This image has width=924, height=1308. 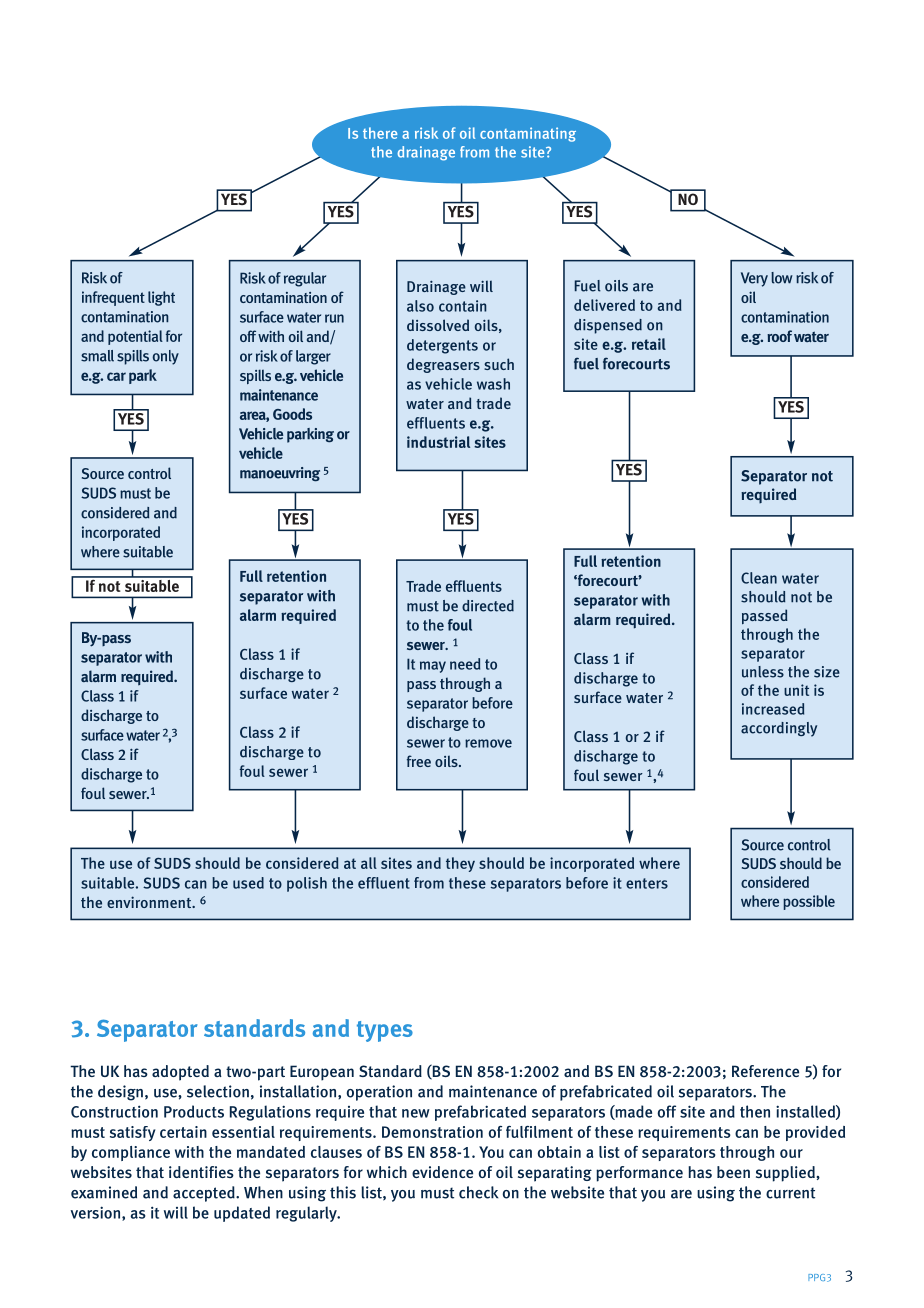 I want to click on roof, so click(x=779, y=336).
